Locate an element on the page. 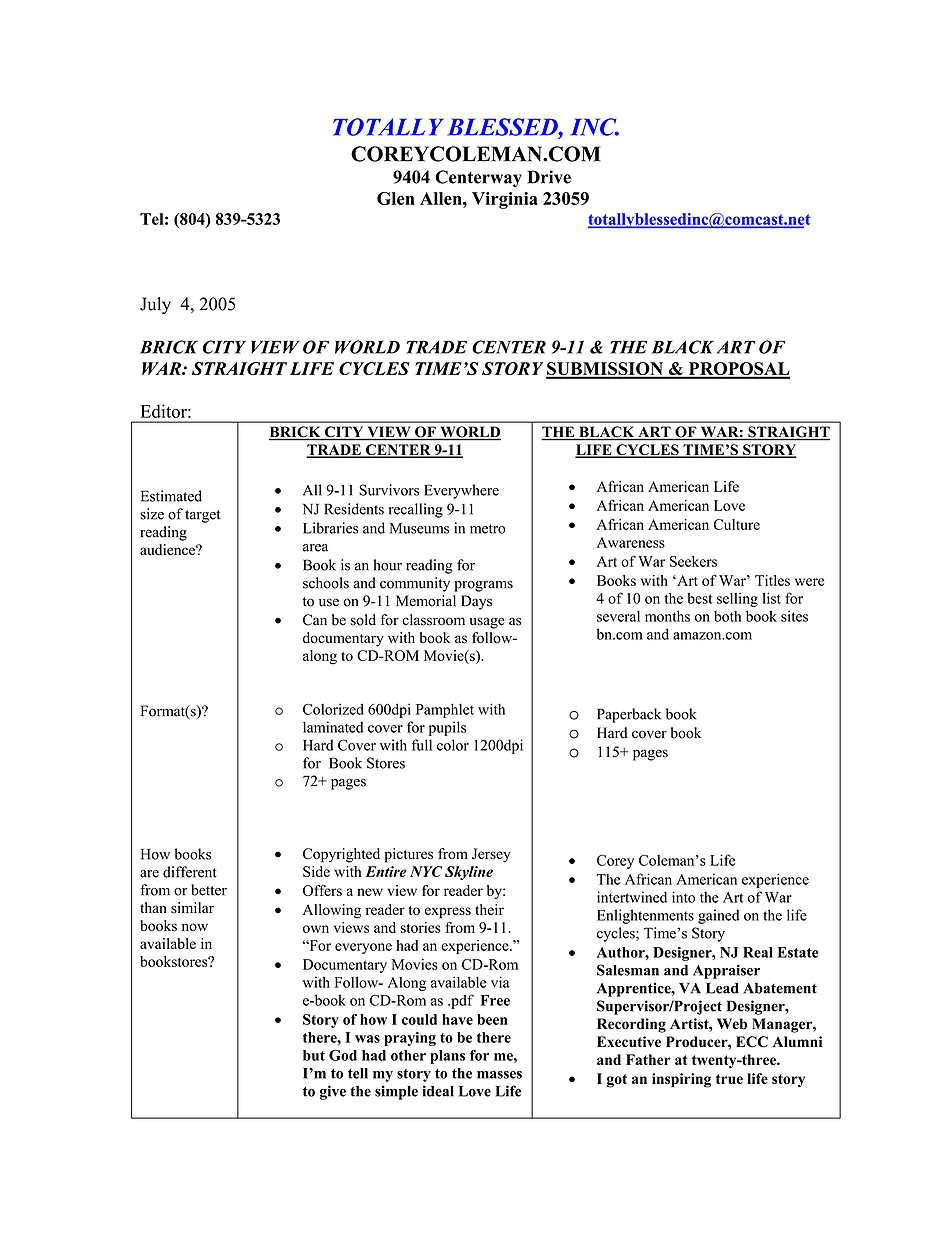  Everywhere is located at coordinates (461, 491).
